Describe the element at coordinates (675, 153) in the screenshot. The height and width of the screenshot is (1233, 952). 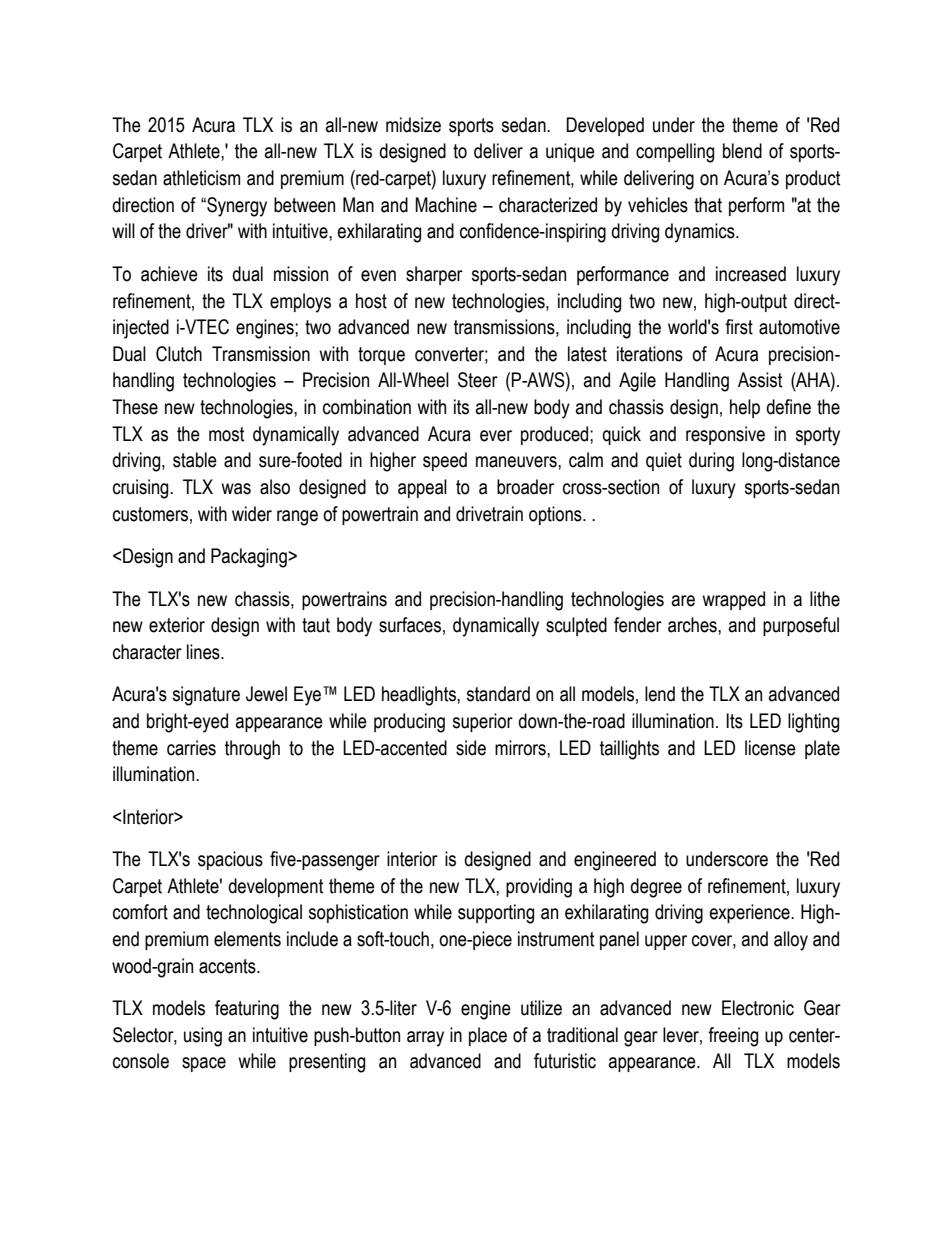
I see `compelling` at that location.
